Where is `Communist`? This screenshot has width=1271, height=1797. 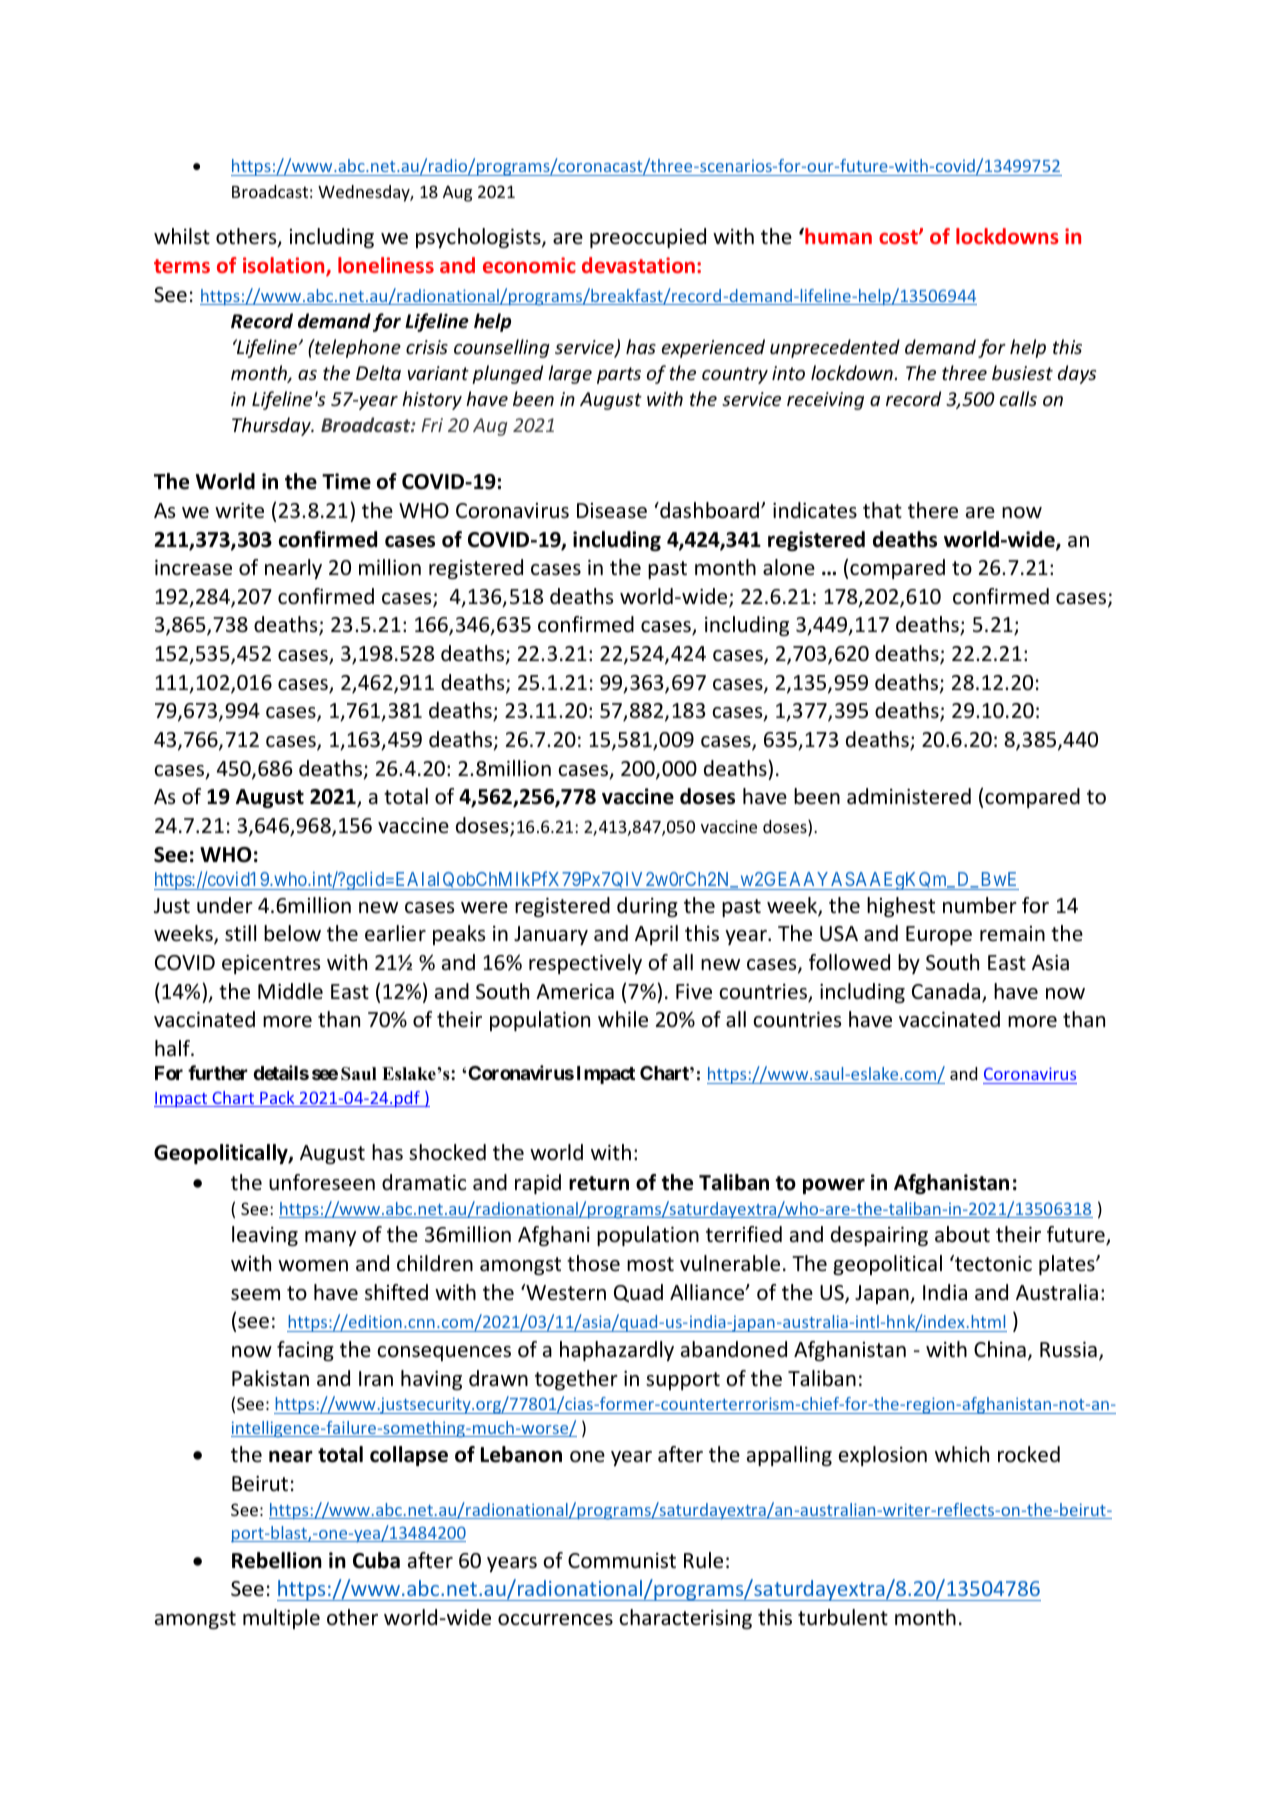 Communist is located at coordinates (622, 1561).
